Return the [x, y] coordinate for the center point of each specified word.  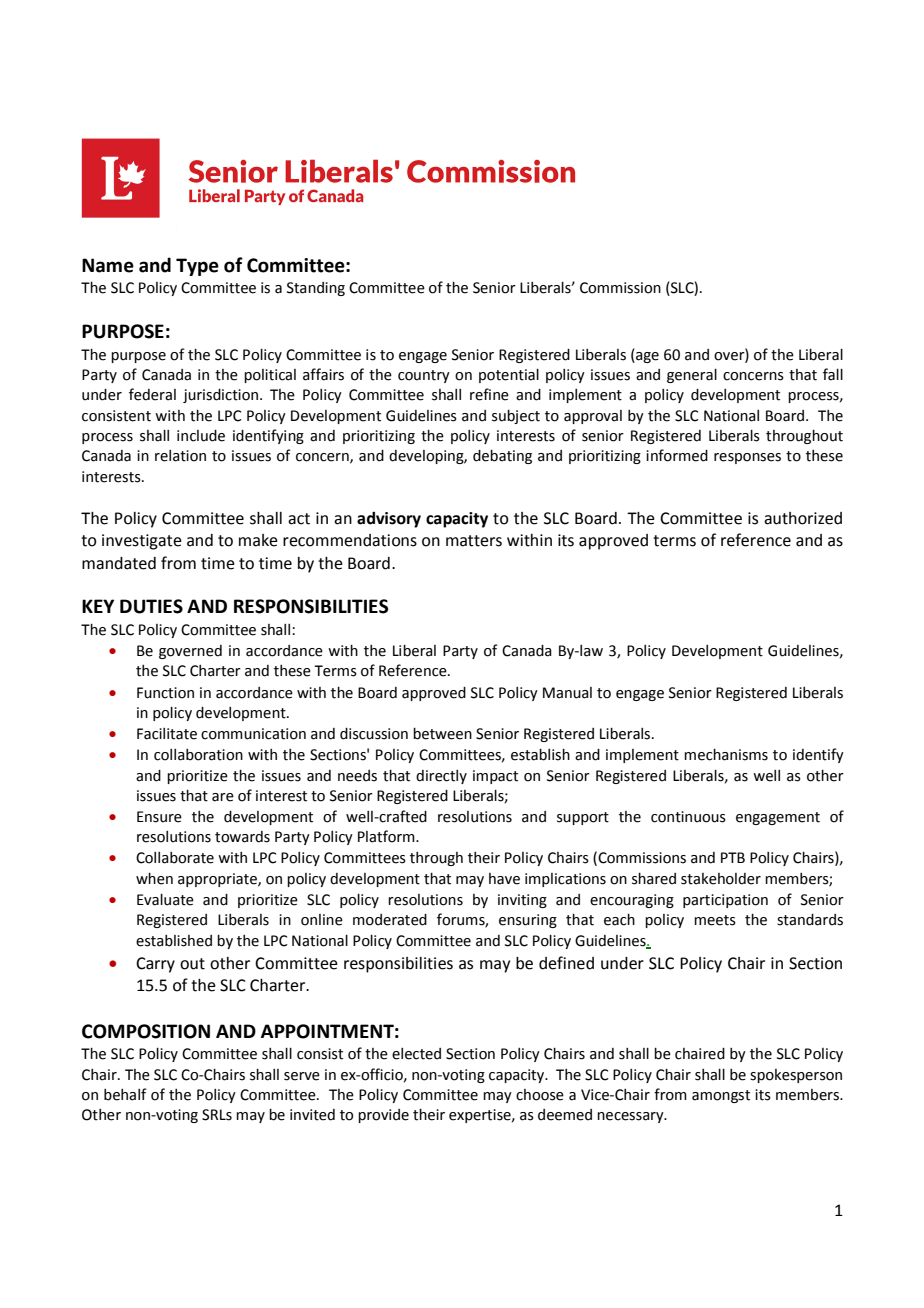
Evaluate [165, 900]
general [692, 376]
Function [165, 693]
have [504, 879]
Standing [316, 289]
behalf [125, 1094]
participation [725, 901]
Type [197, 267]
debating [502, 457]
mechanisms [726, 755]
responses [747, 458]
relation [180, 456]
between [442, 734]
